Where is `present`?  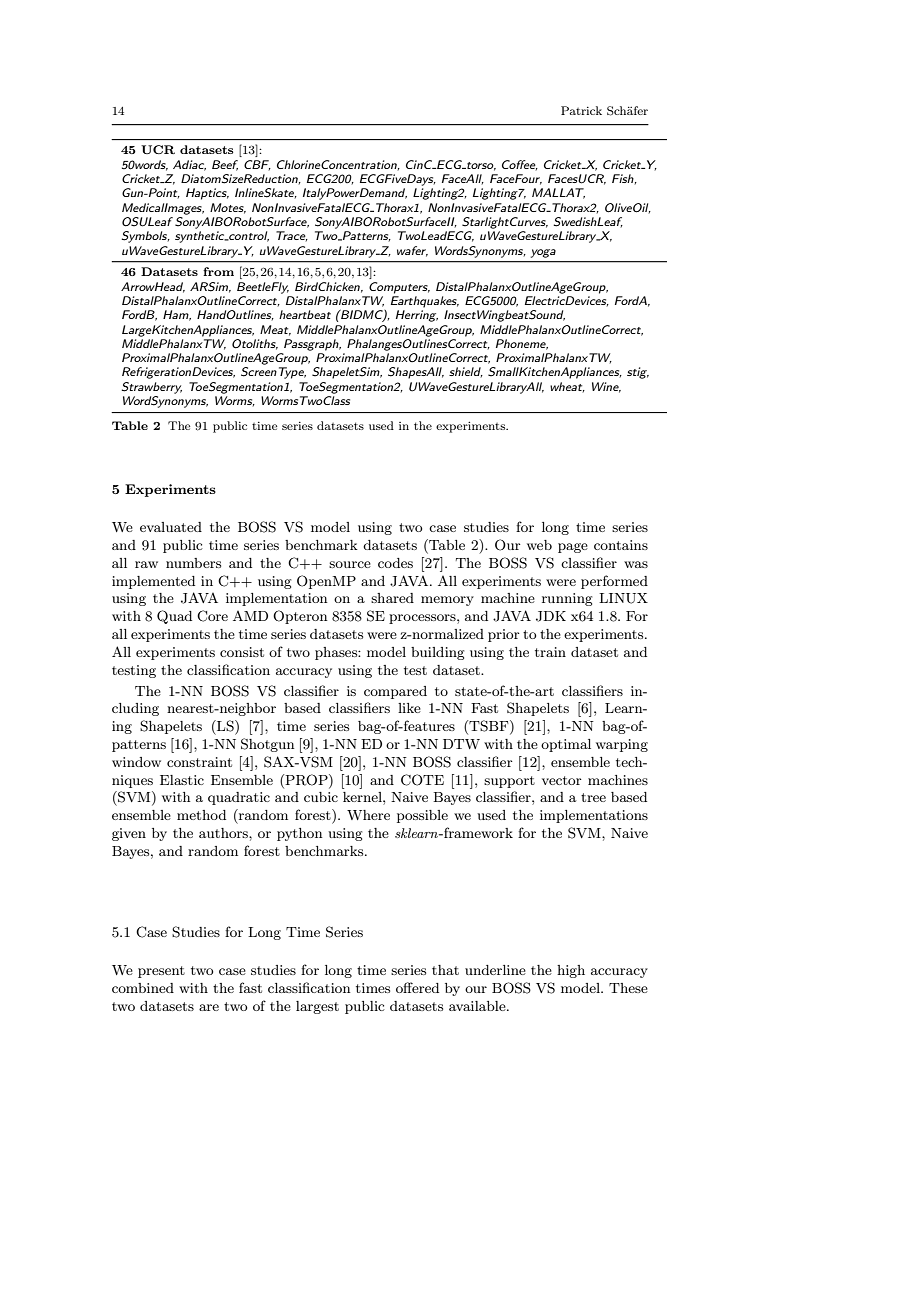
present is located at coordinates (161, 972).
